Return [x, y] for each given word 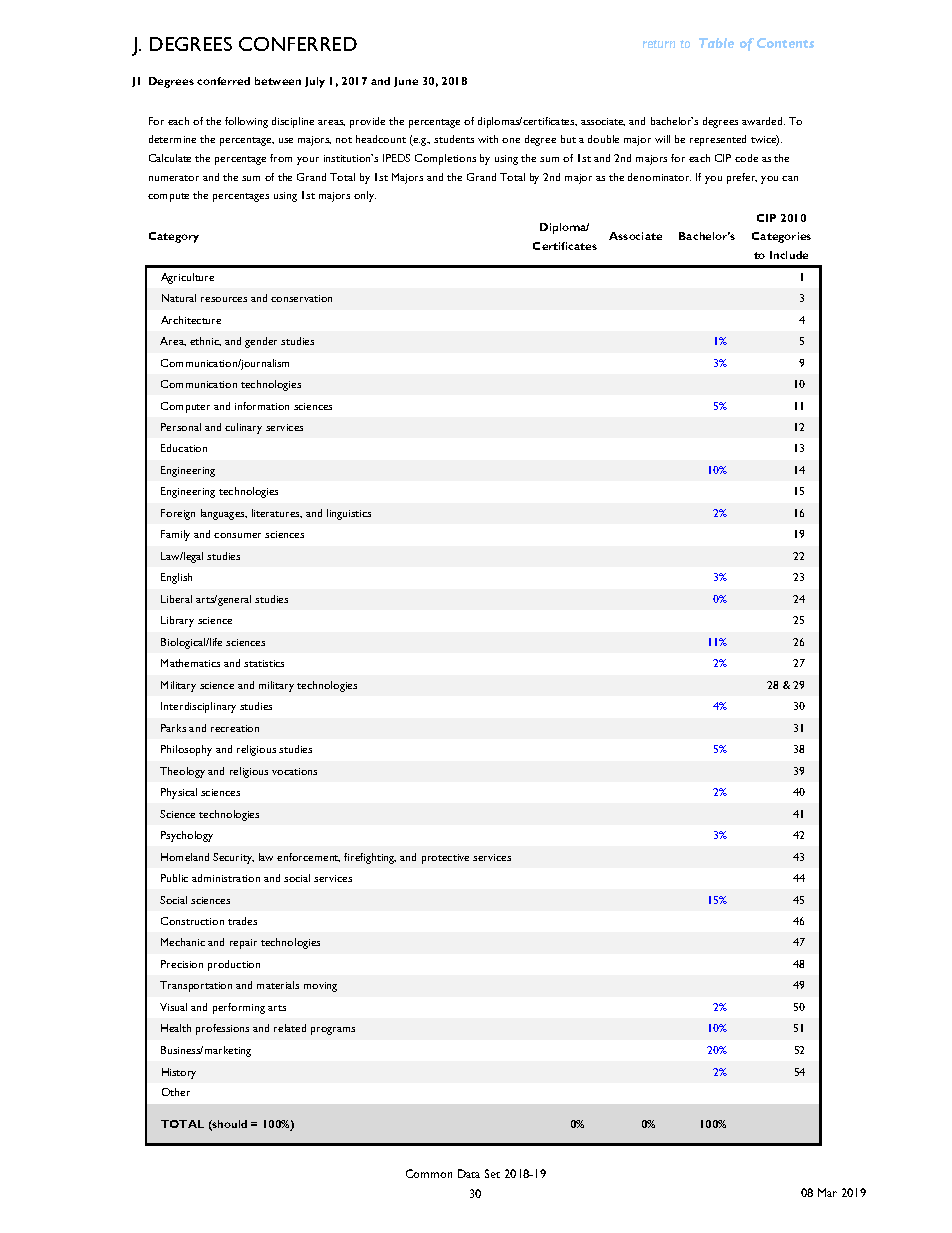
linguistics [349, 514]
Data [469, 1173]
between [278, 81]
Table [716, 43]
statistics [264, 663]
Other [176, 1092]
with [488, 139]
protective [445, 859]
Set [492, 1173]
